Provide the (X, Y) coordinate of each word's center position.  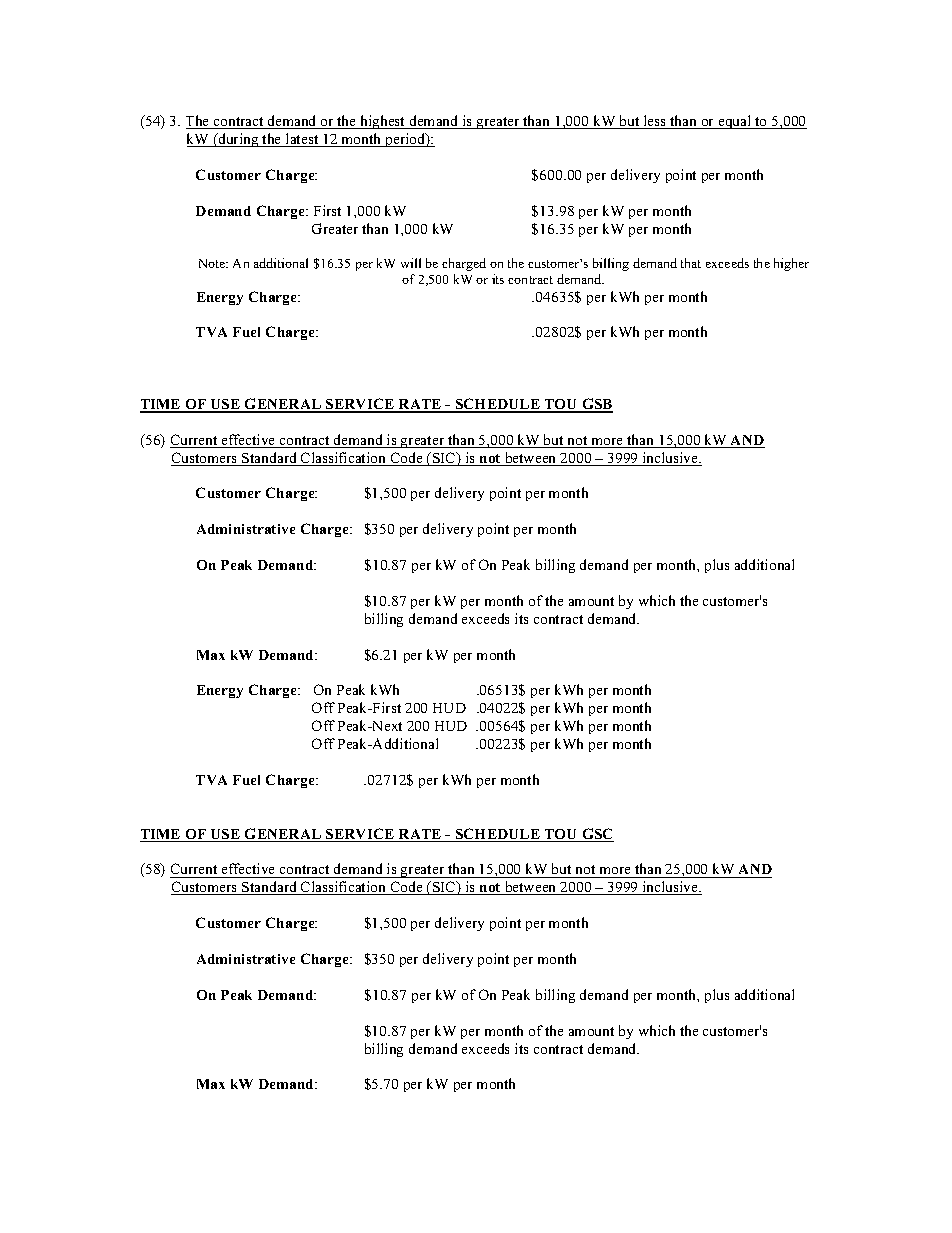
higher (791, 264)
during (238, 140)
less (655, 122)
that (691, 263)
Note (213, 263)
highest (383, 122)
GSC (597, 835)
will (411, 263)
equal (735, 122)
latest (302, 140)
